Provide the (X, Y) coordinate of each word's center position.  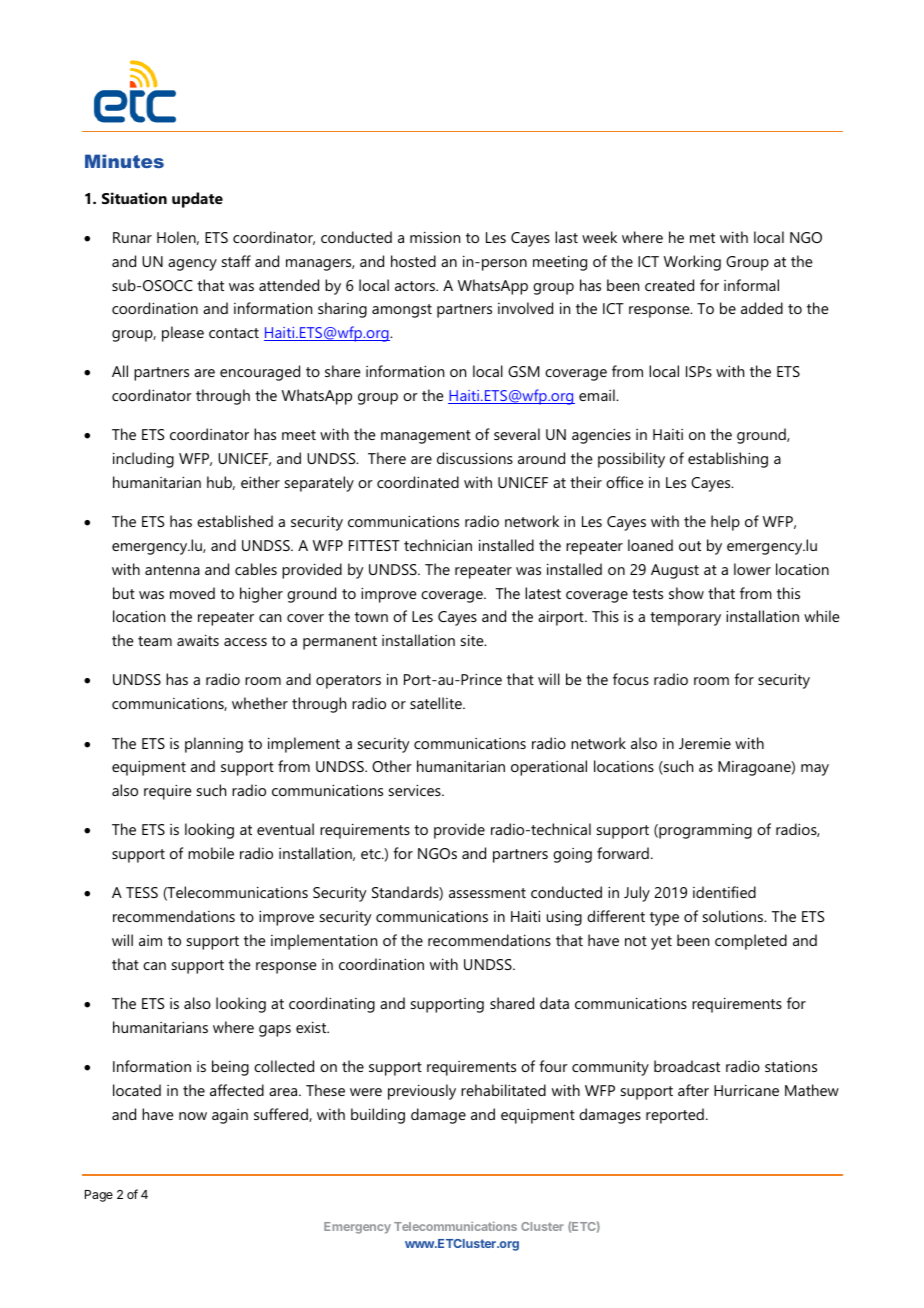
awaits (198, 640)
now (193, 1116)
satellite (437, 703)
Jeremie (705, 743)
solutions (734, 916)
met (702, 238)
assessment (487, 893)
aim (150, 940)
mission (435, 237)
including (143, 460)
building (378, 1116)
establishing (728, 460)
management (426, 437)
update (197, 200)
